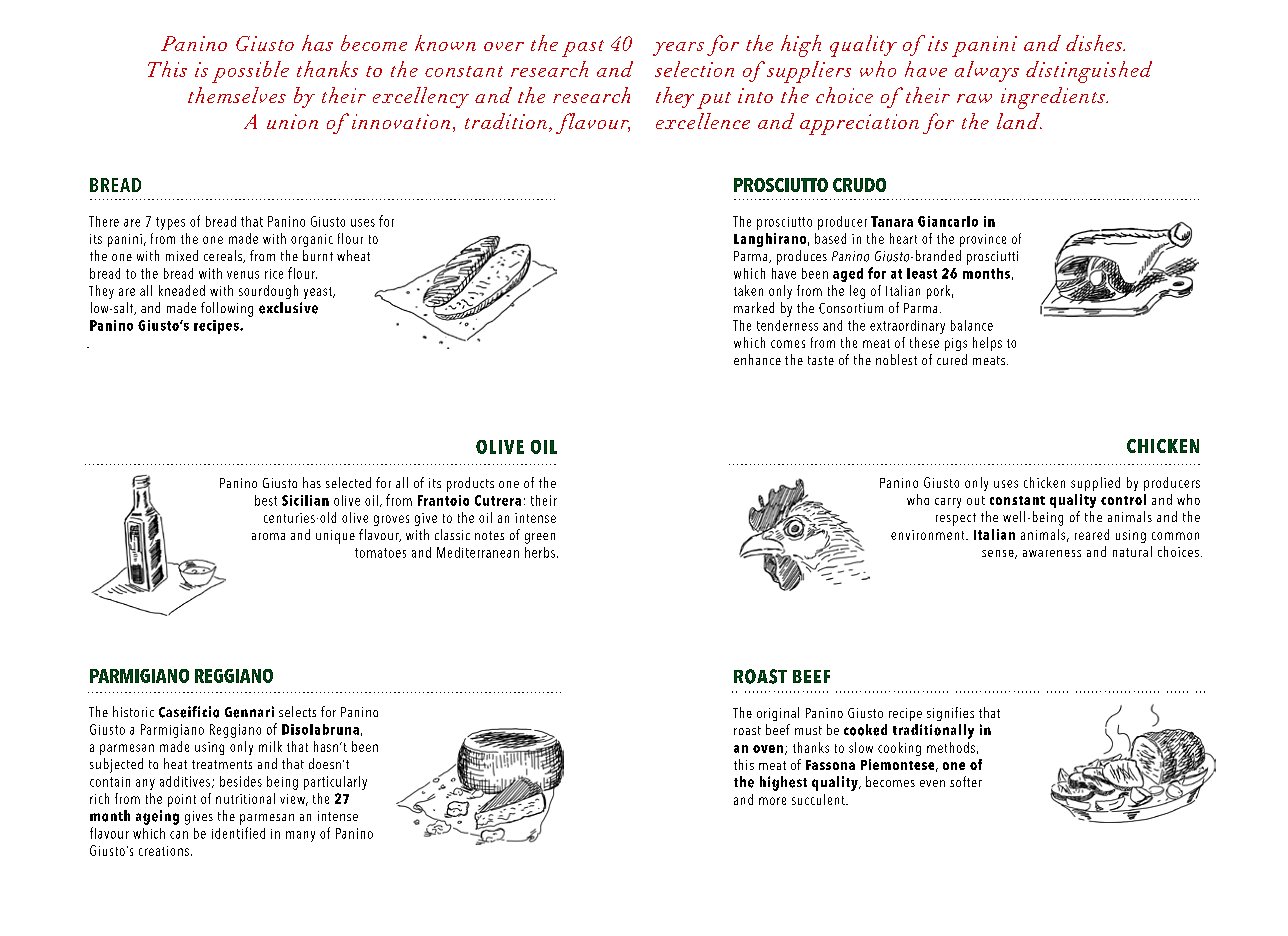 This screenshot has height=936, width=1288. Describe the element at coordinates (748, 290) in the screenshot. I see `taken` at that location.
